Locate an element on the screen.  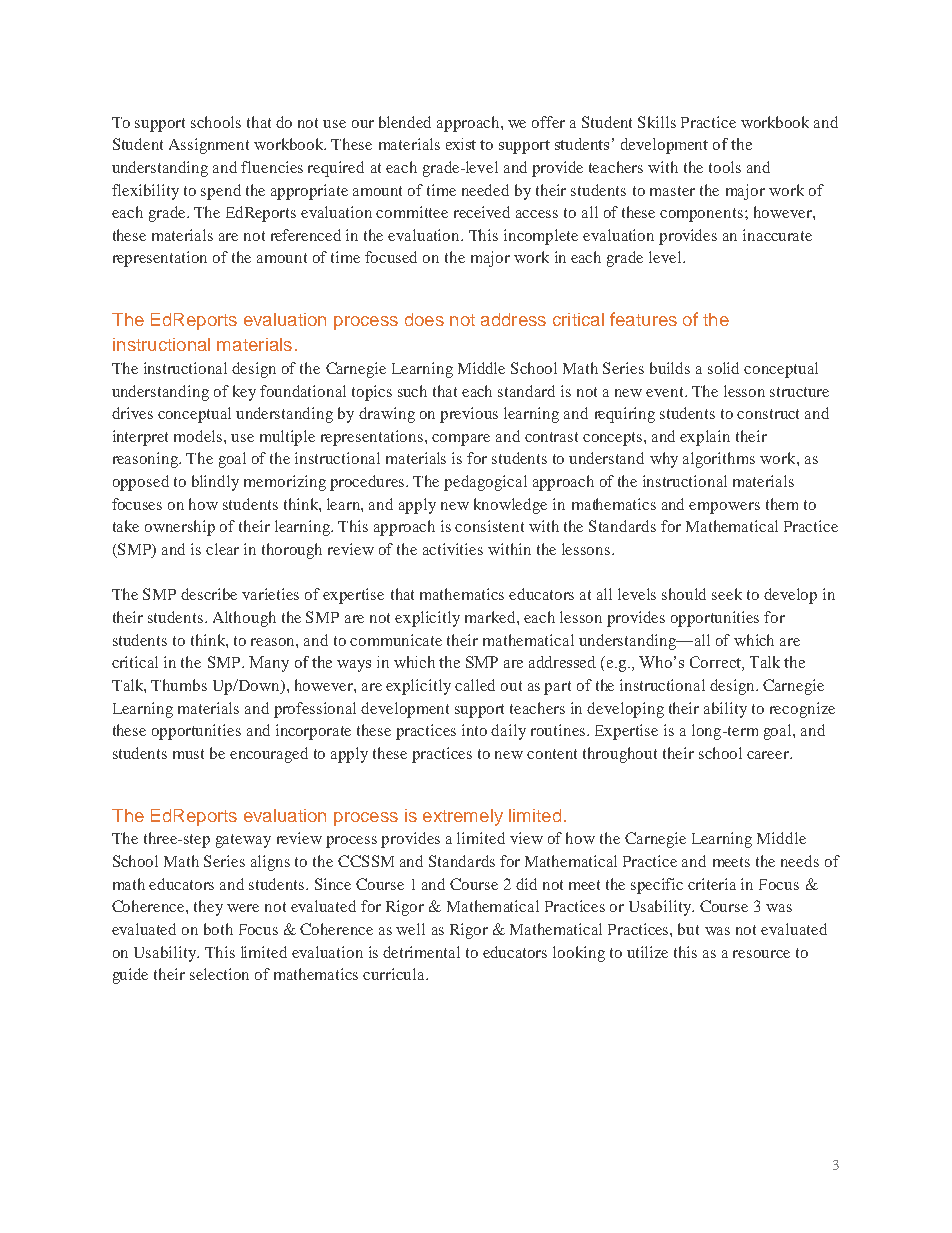
both is located at coordinates (218, 929).
